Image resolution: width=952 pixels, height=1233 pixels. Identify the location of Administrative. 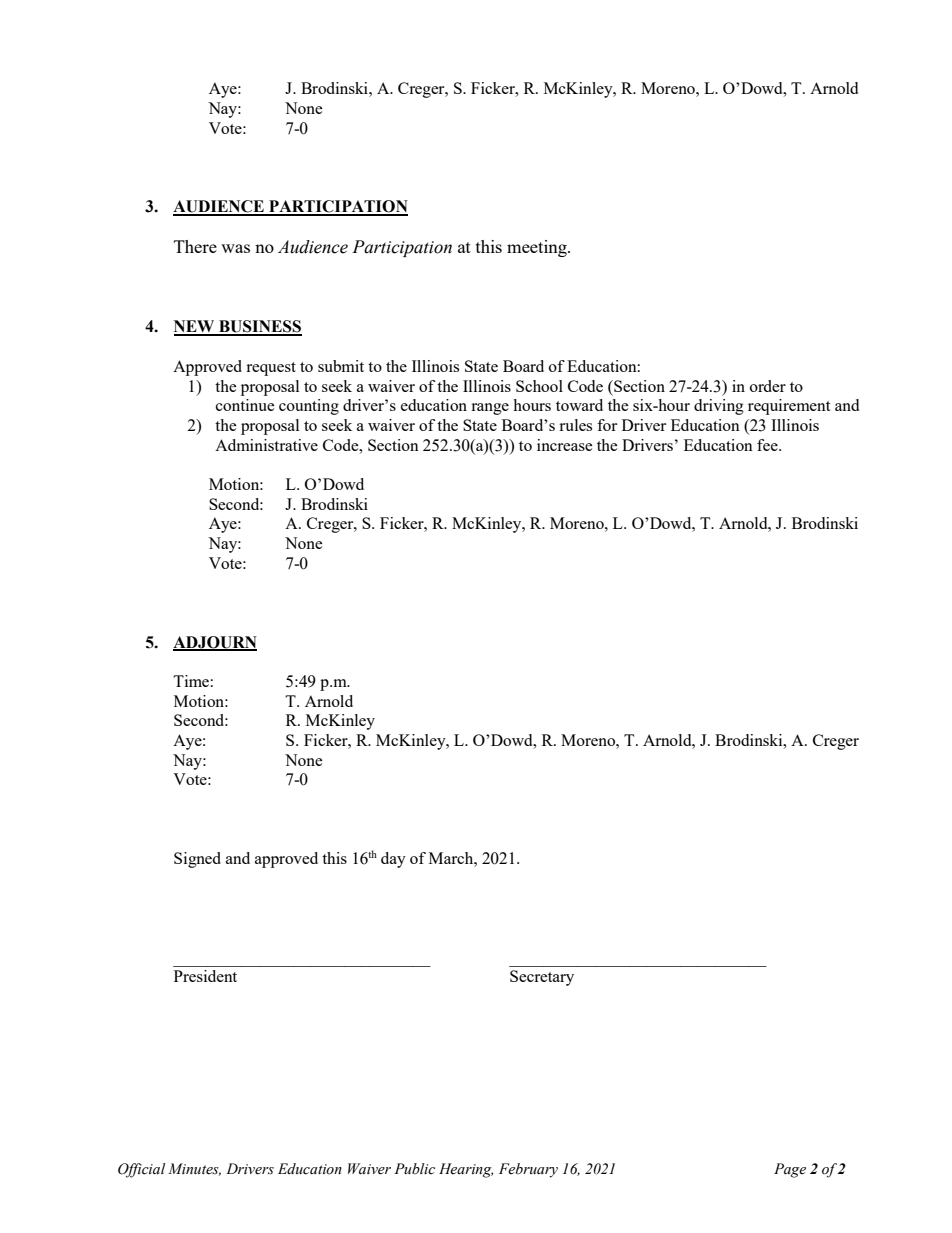
(266, 445).
